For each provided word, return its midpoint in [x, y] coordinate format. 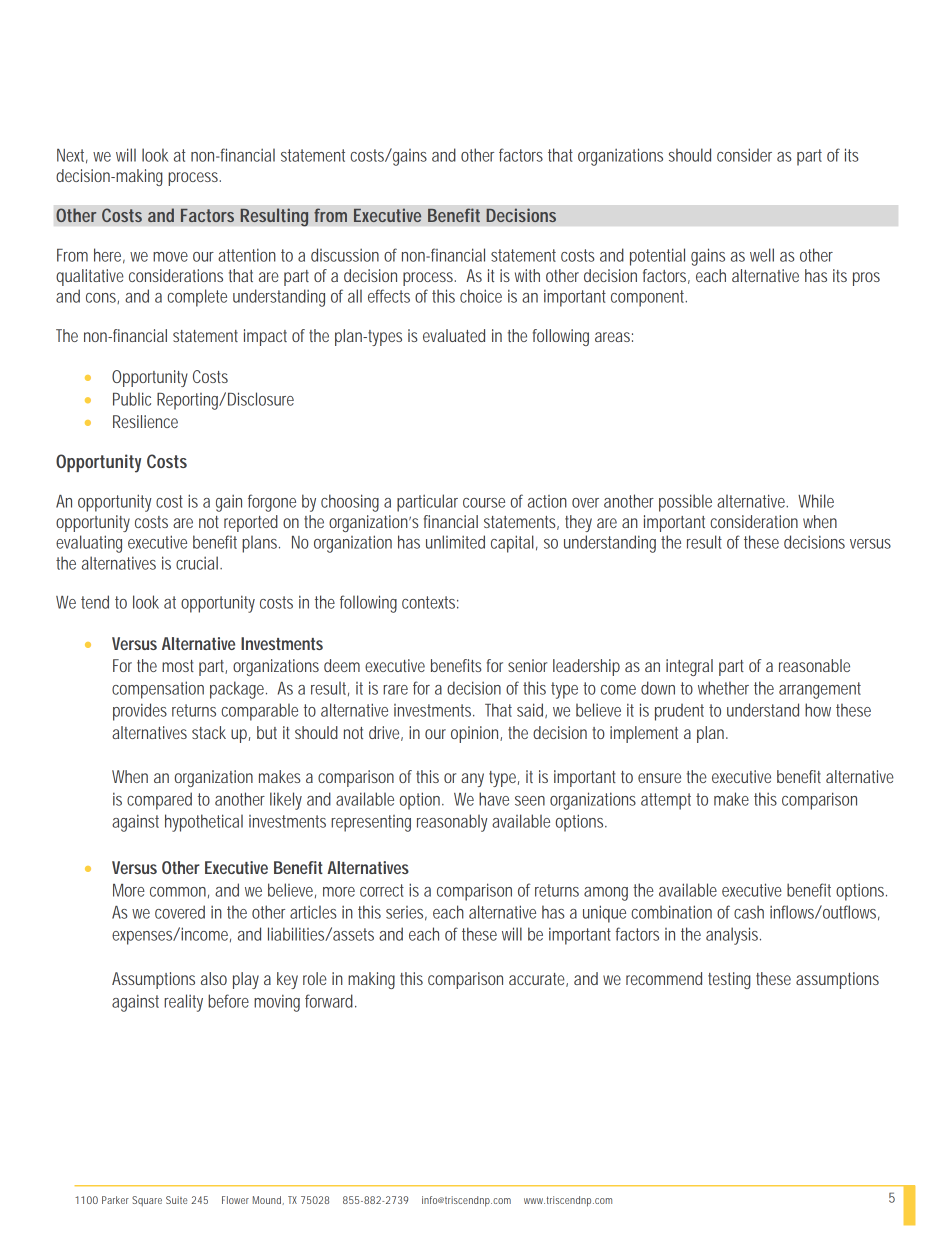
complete [197, 298]
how [818, 710]
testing [729, 980]
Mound [267, 1200]
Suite [177, 1200]
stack [209, 732]
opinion [474, 734]
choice [481, 296]
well [762, 255]
